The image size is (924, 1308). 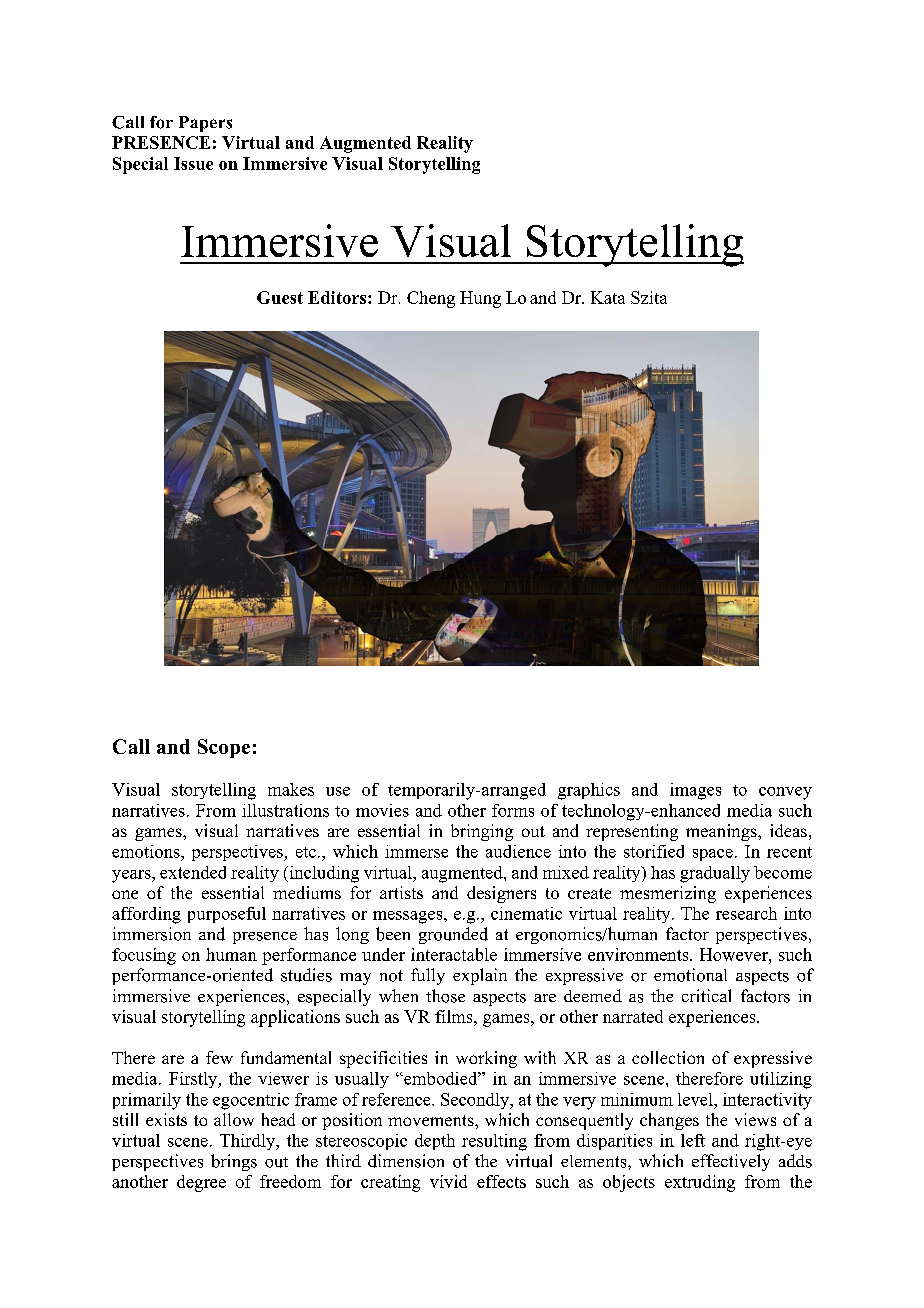 I want to click on images, so click(x=695, y=791).
